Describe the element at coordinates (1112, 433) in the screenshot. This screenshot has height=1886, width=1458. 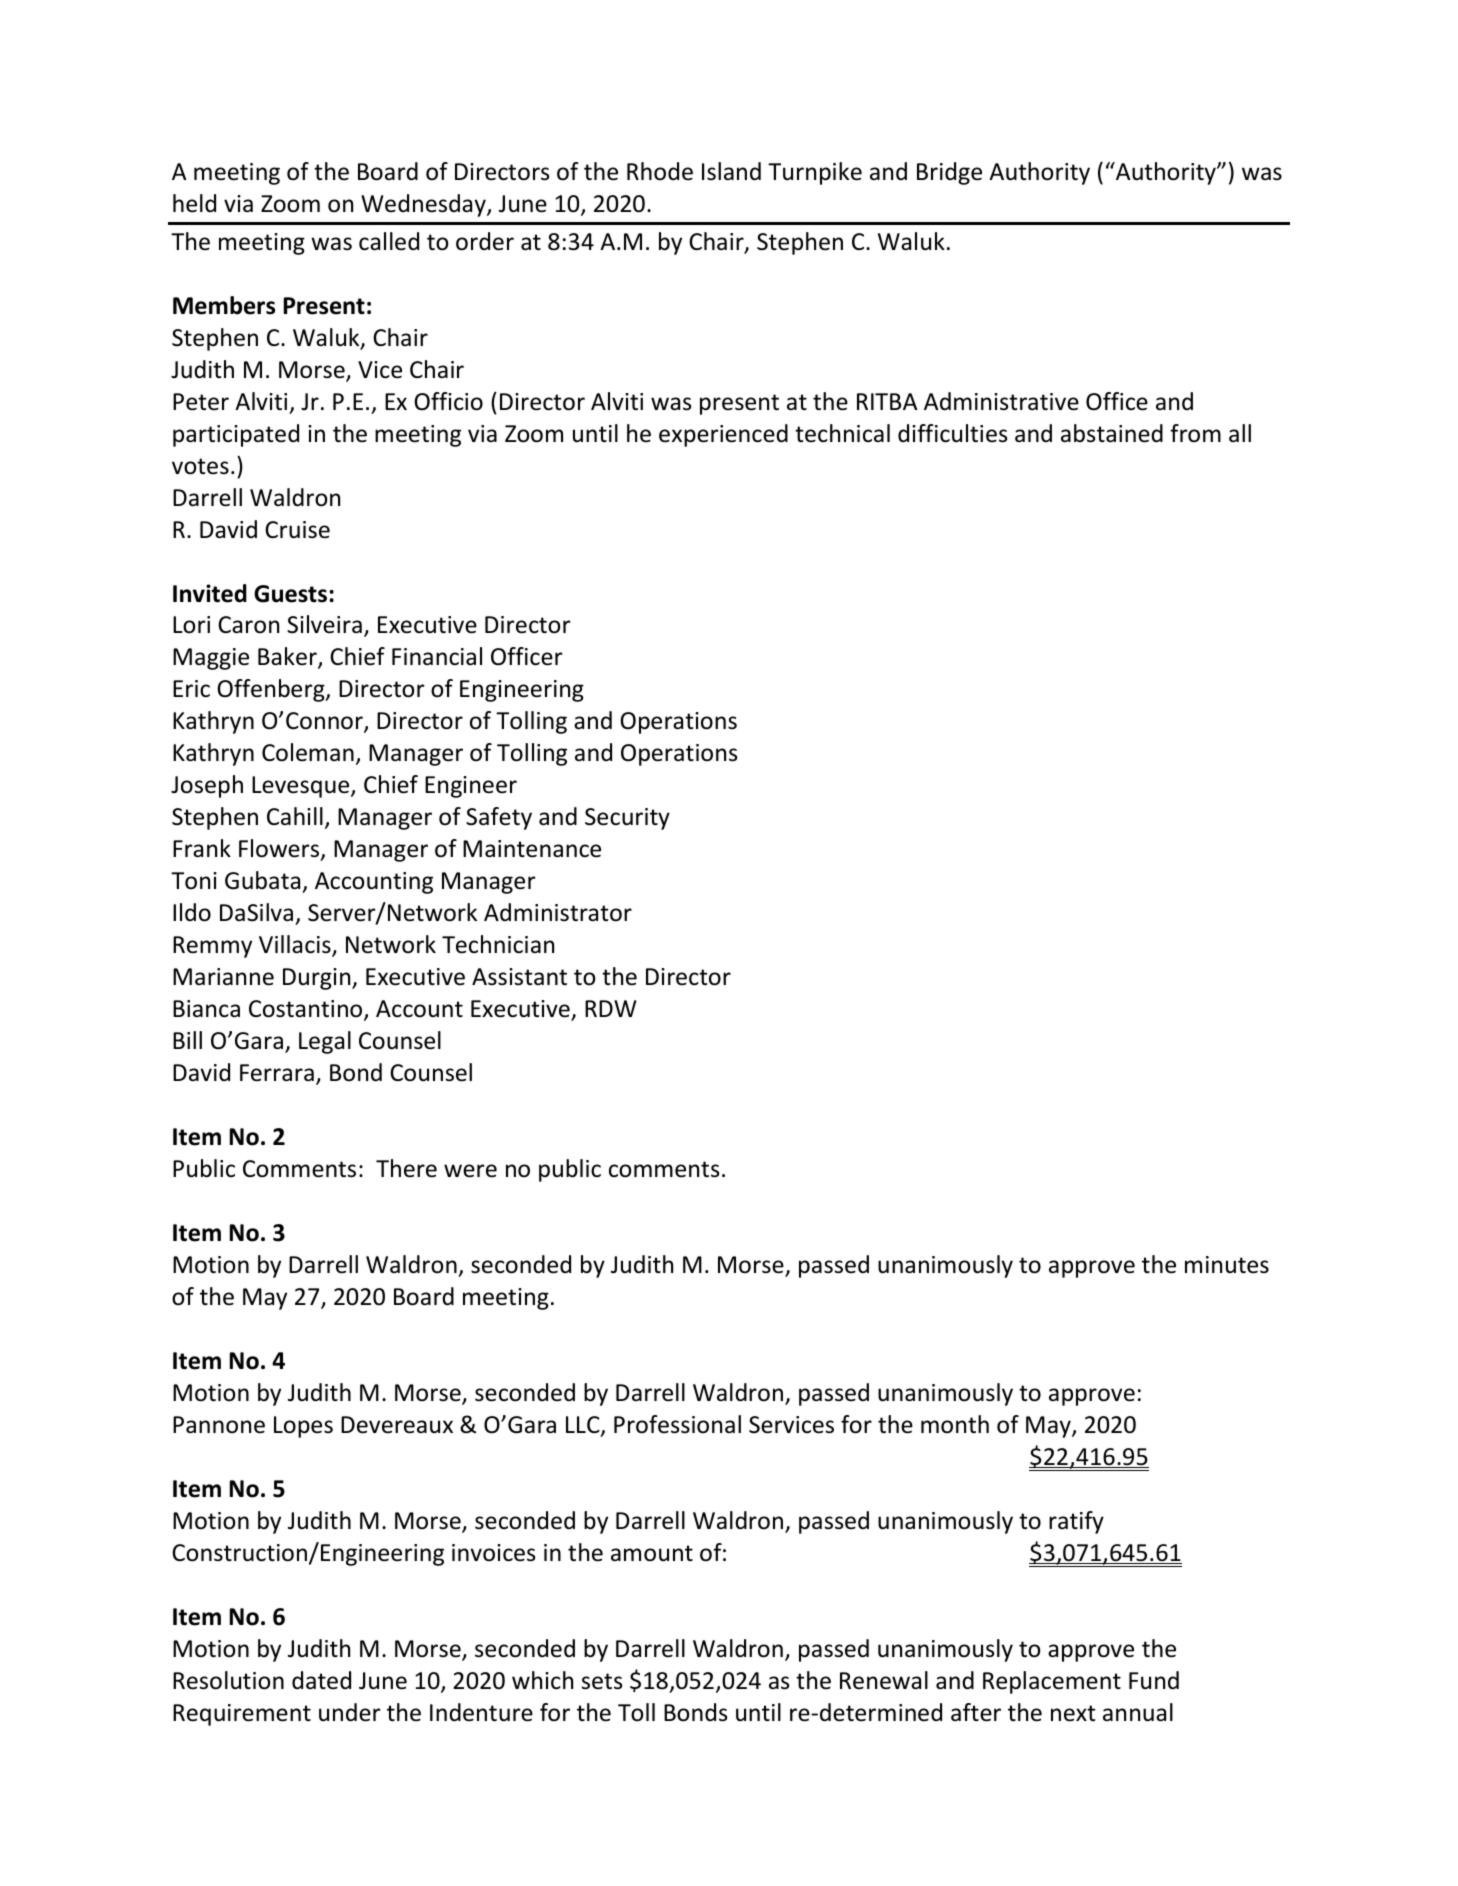
I see `abstained` at that location.
